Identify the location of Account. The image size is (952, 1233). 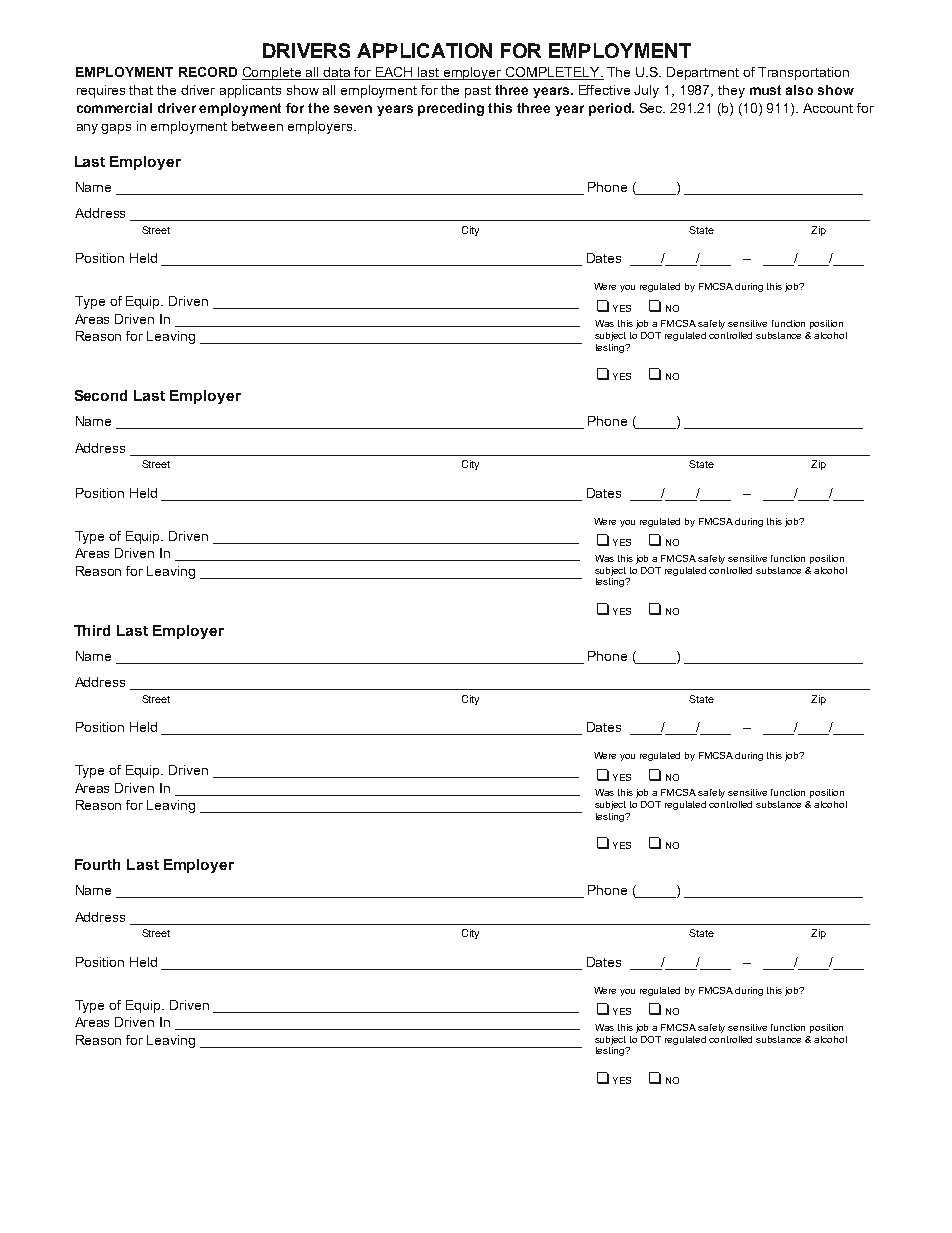
(828, 108).
